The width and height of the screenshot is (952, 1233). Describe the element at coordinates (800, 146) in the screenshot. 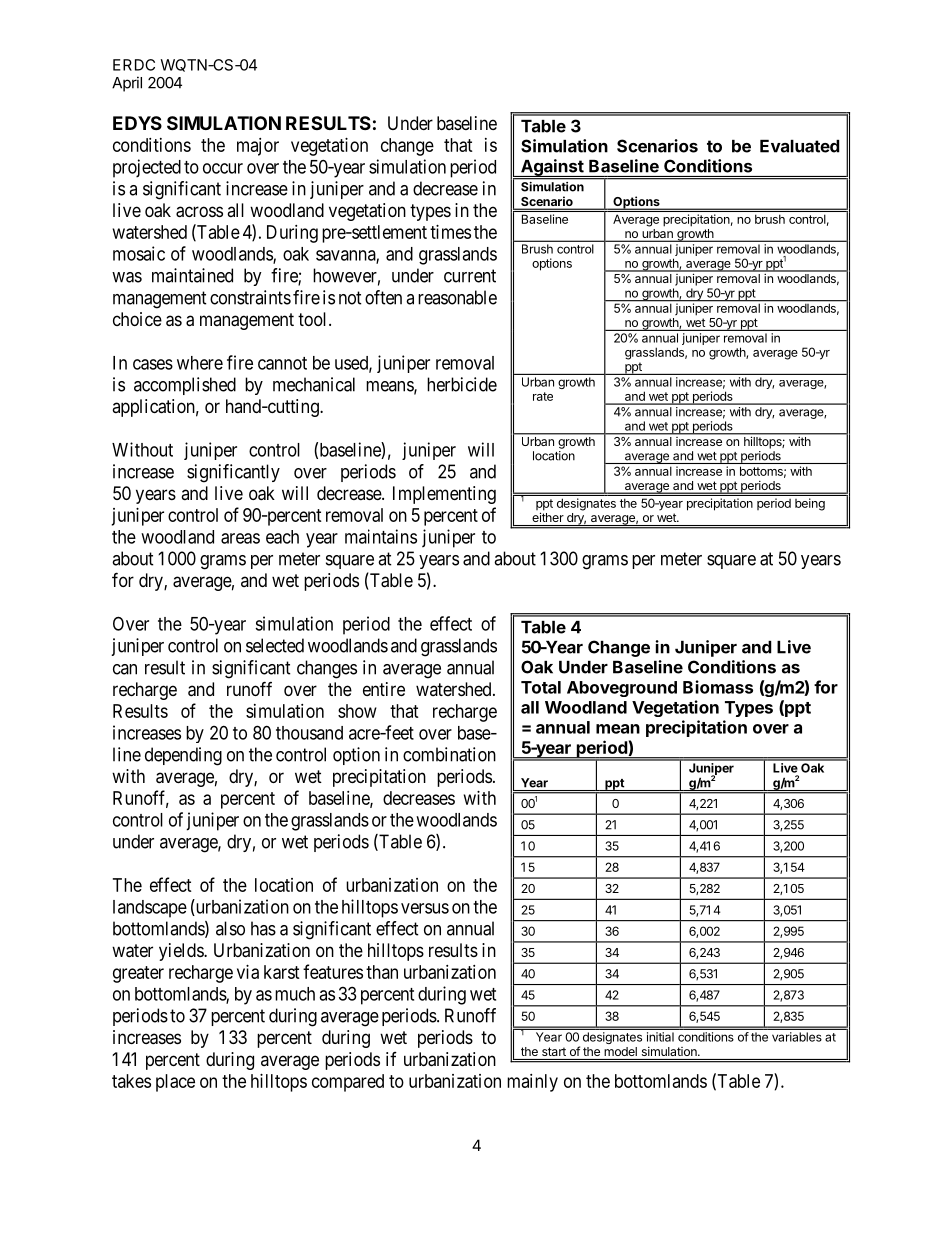

I see `Evaluated` at that location.
